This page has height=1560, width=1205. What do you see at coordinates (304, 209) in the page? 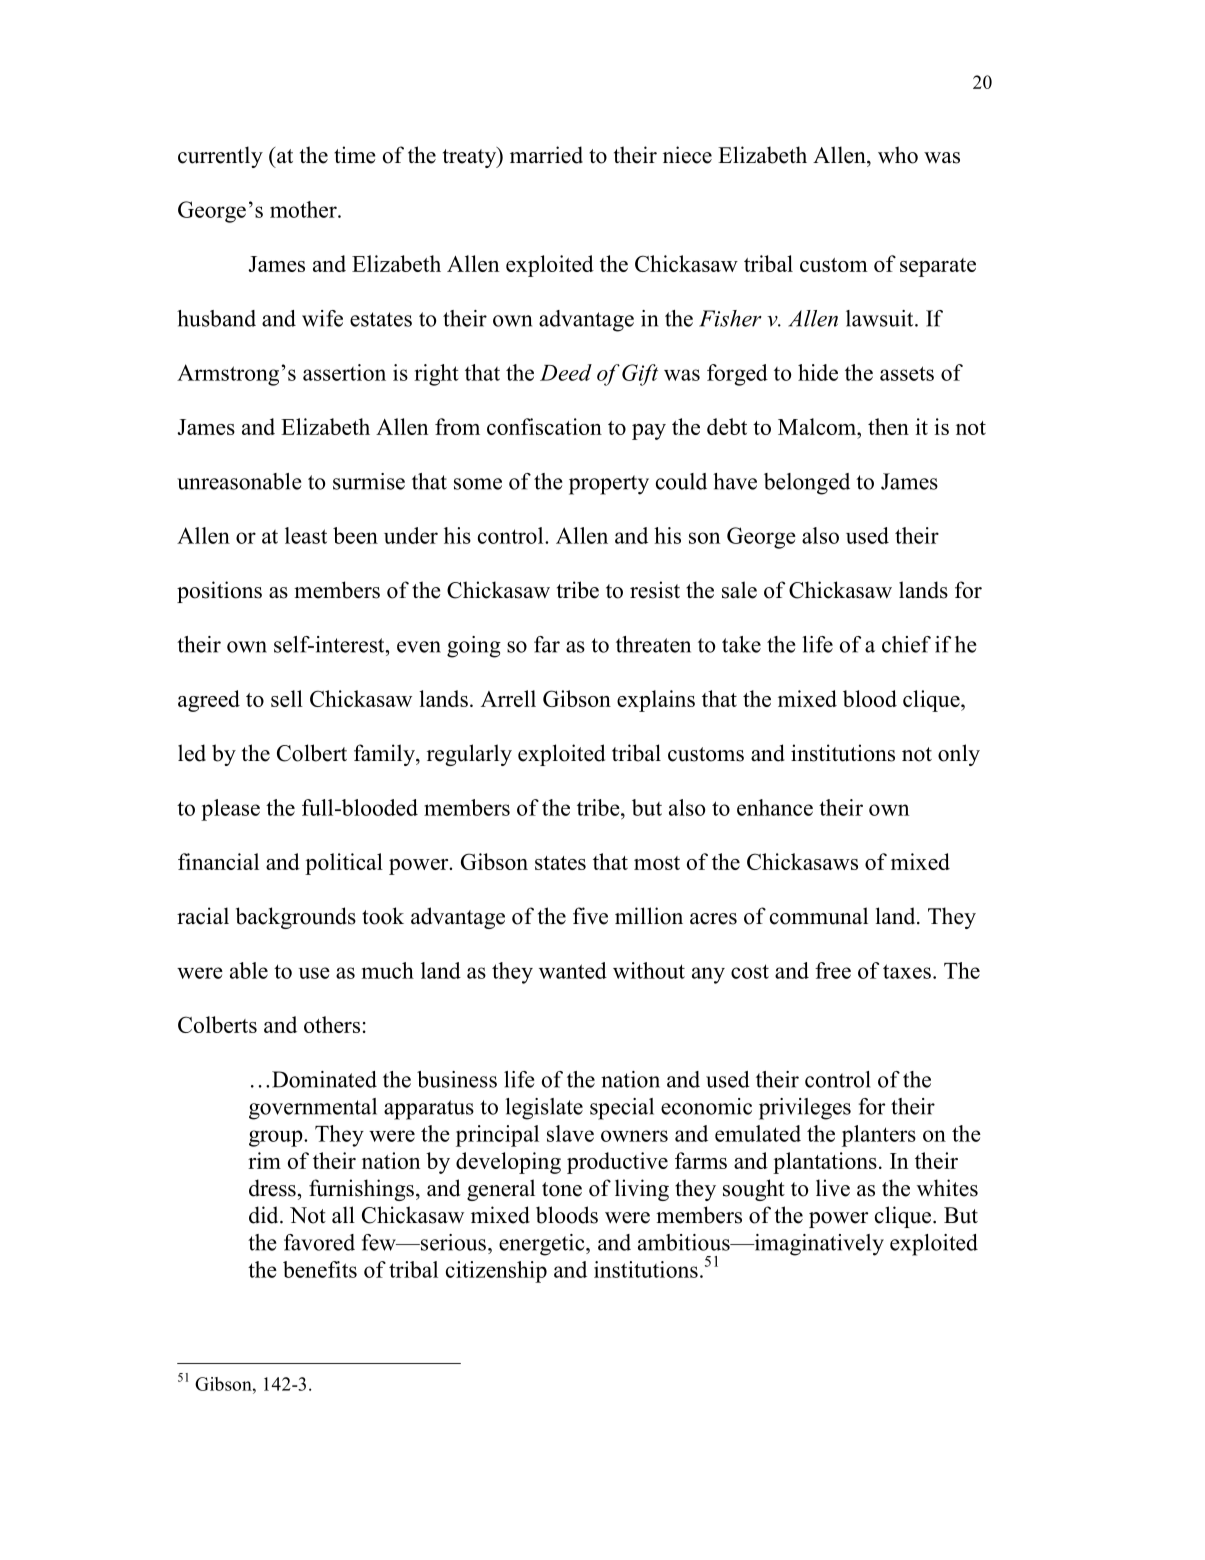
I see `mother` at bounding box center [304, 209].
